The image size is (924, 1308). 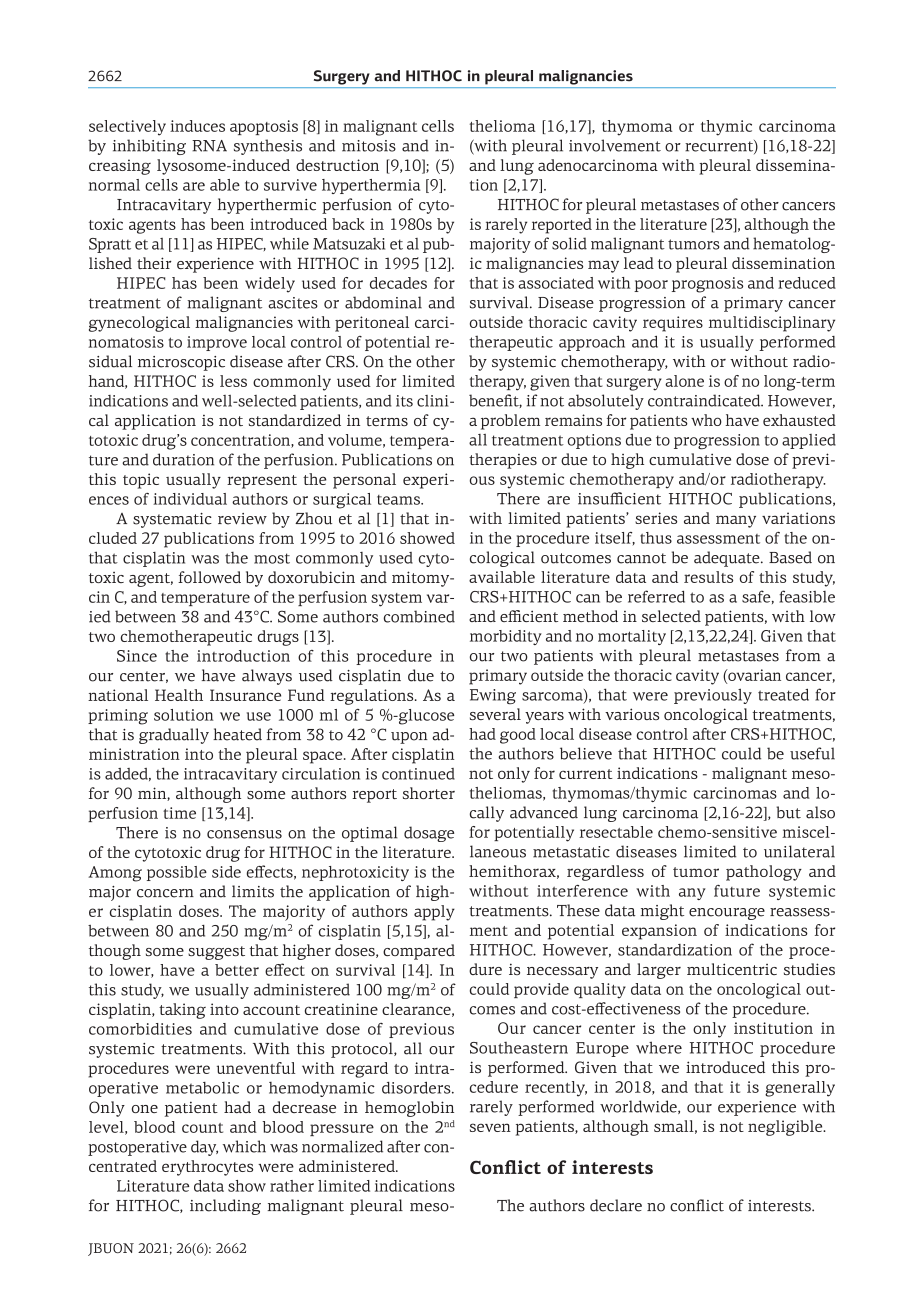 What do you see at coordinates (179, 695) in the screenshot?
I see `Health` at bounding box center [179, 695].
